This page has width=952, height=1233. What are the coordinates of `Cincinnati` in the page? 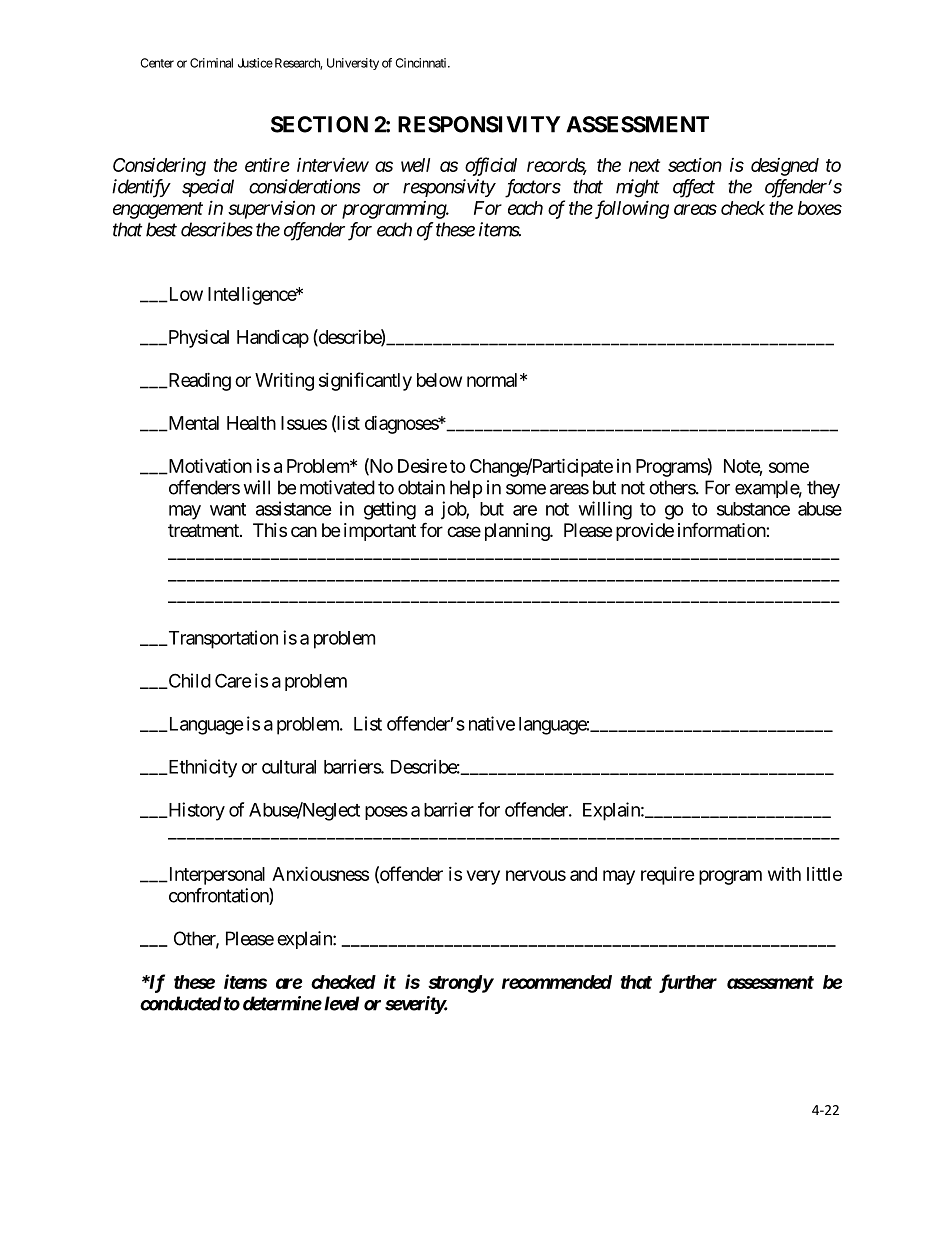 It's located at (422, 63).
